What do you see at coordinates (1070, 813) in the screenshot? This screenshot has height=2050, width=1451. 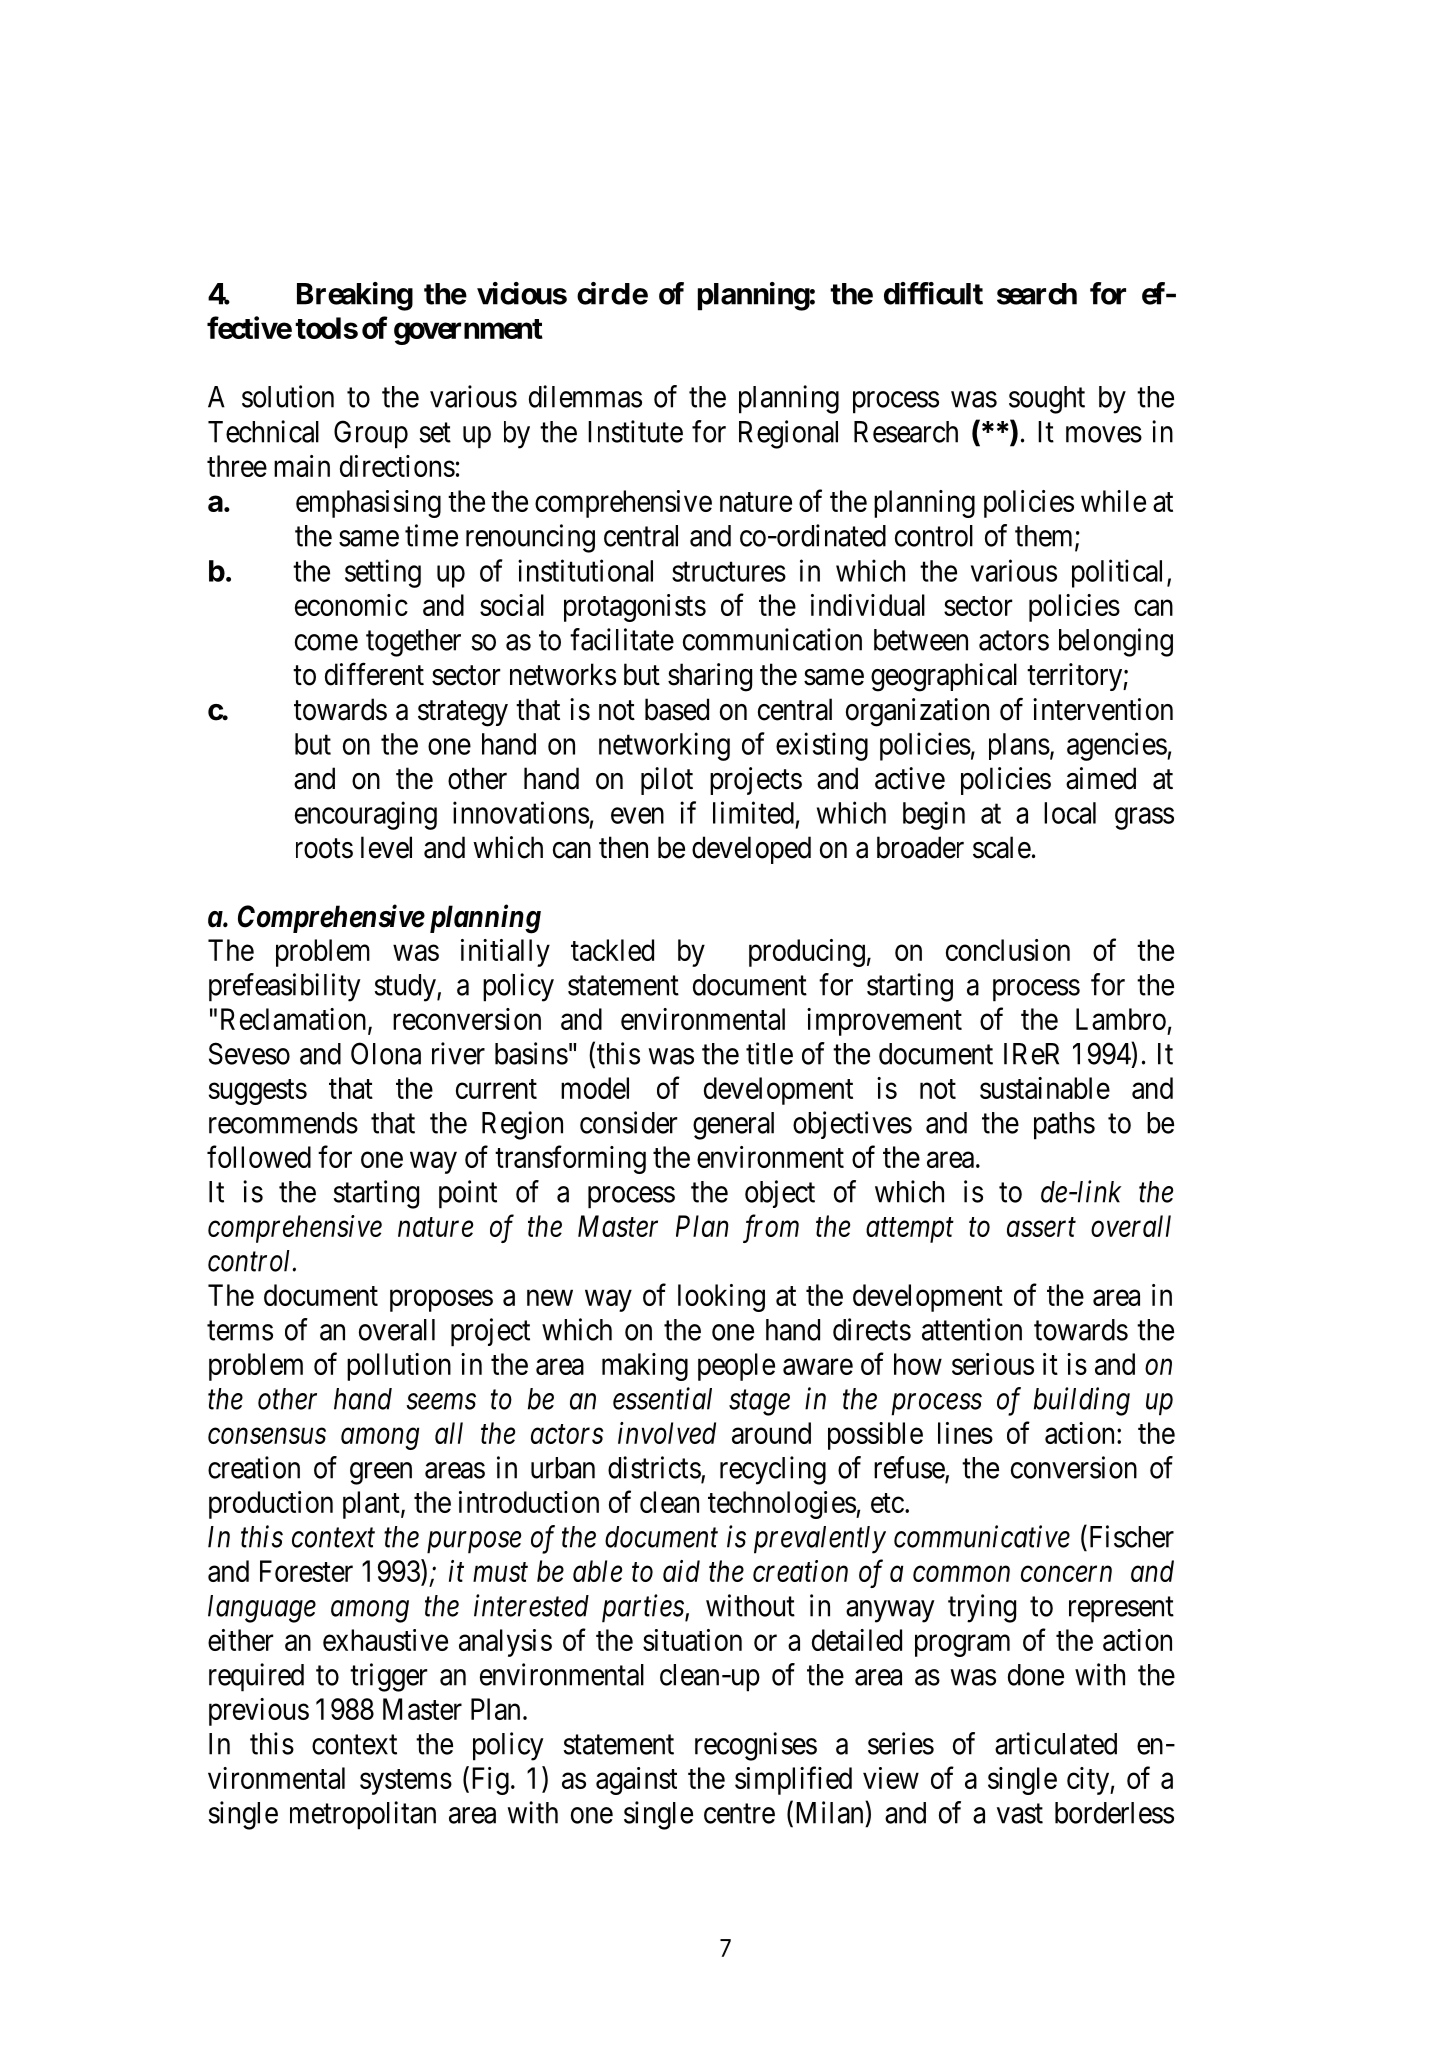 I see `local` at bounding box center [1070, 813].
